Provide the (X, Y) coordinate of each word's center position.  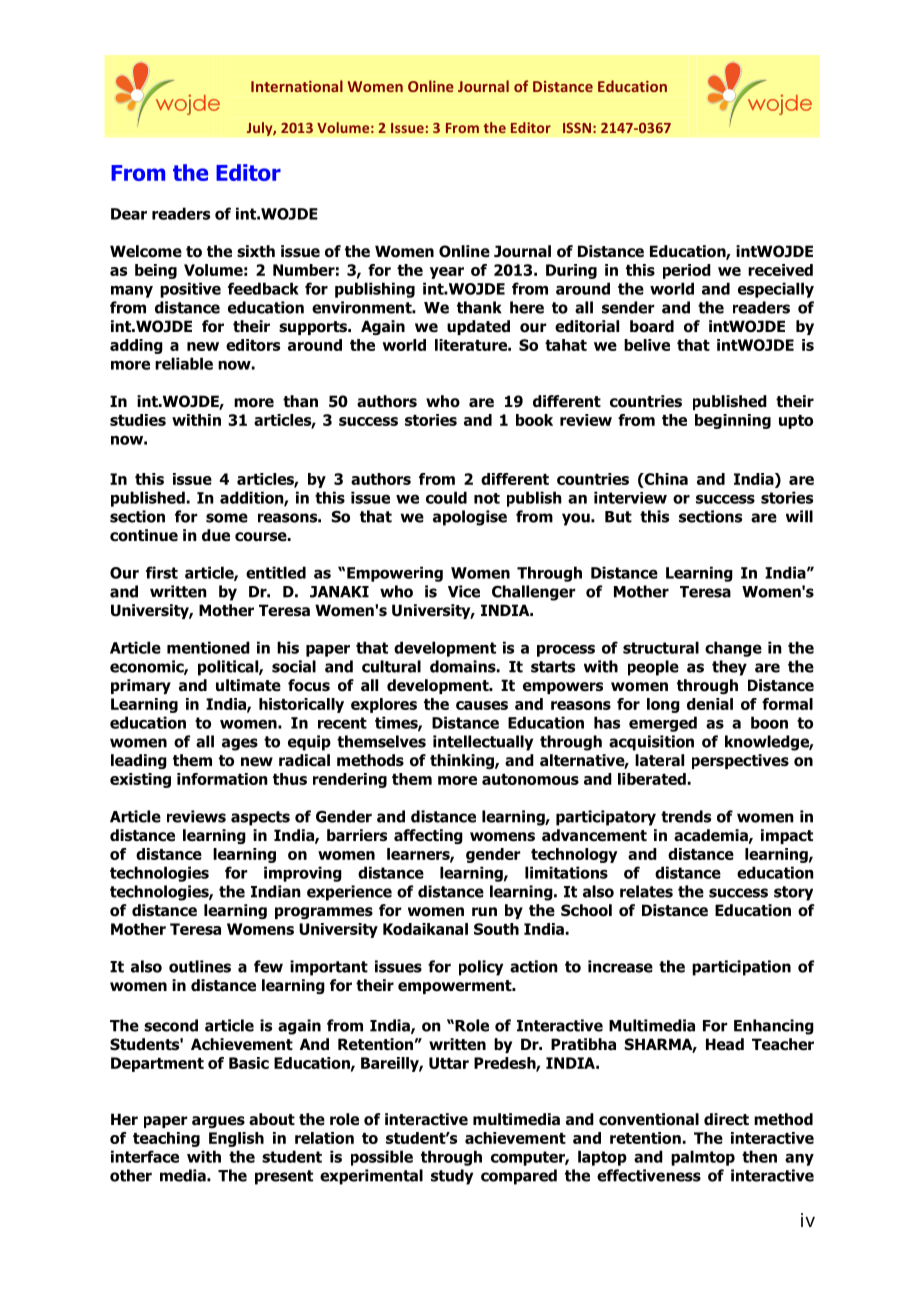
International (297, 86)
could (446, 497)
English (236, 1139)
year (447, 273)
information (222, 779)
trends (686, 816)
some (227, 518)
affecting (428, 836)
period (687, 271)
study (452, 1177)
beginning (733, 421)
